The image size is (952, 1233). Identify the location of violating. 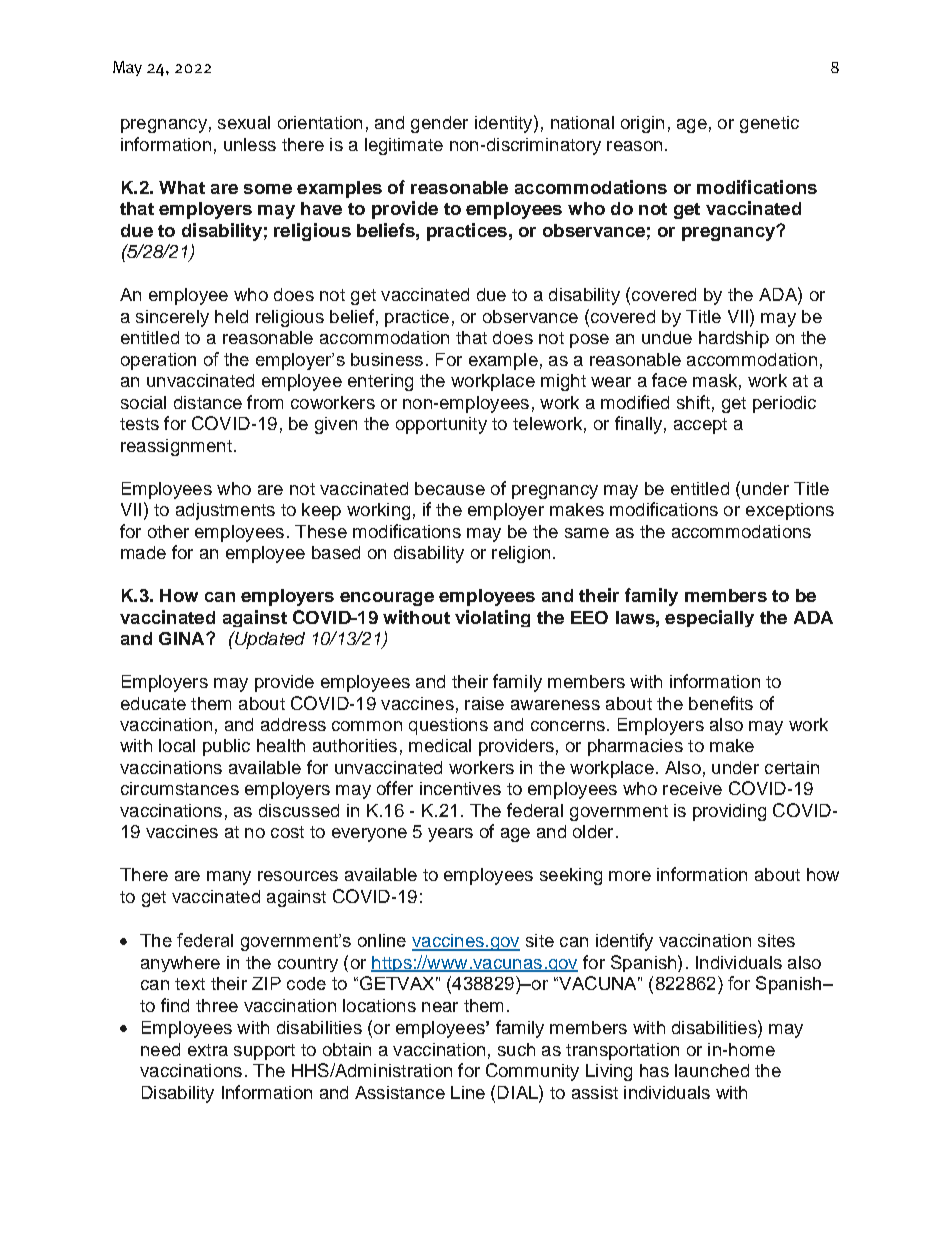
(492, 618).
